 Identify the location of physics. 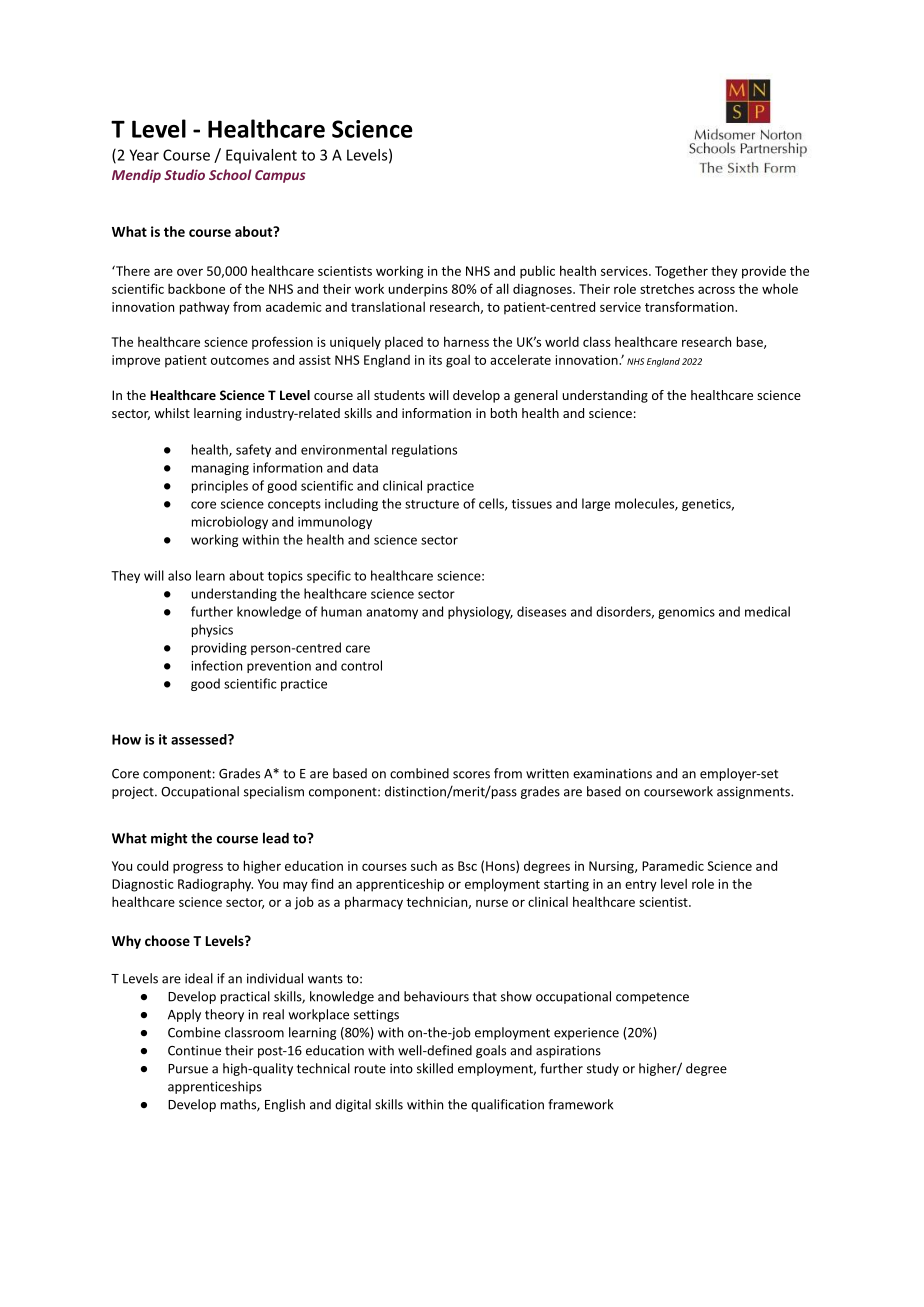
(212, 630).
